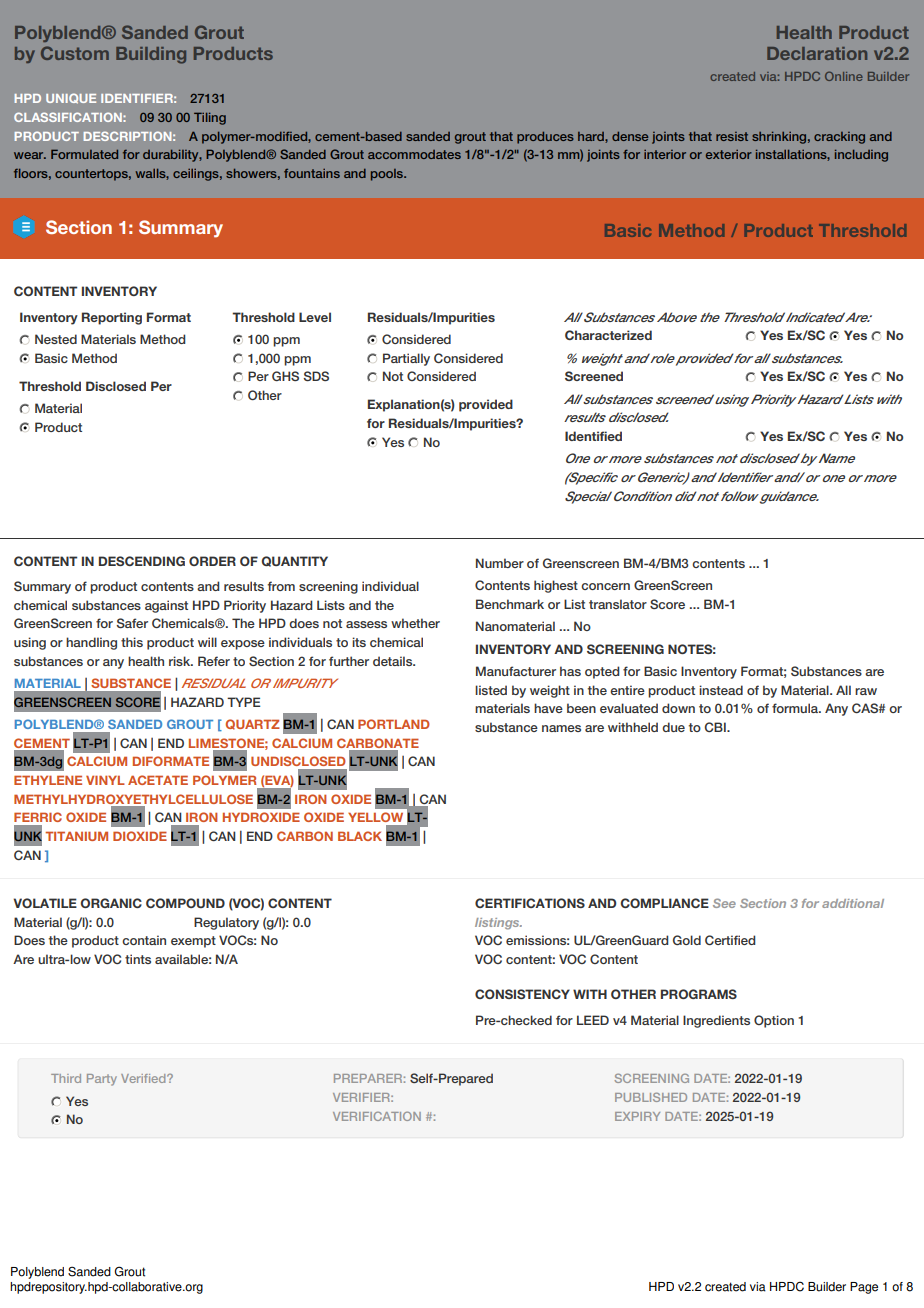 This page has height=1308, width=924. I want to click on Building, so click(151, 55).
